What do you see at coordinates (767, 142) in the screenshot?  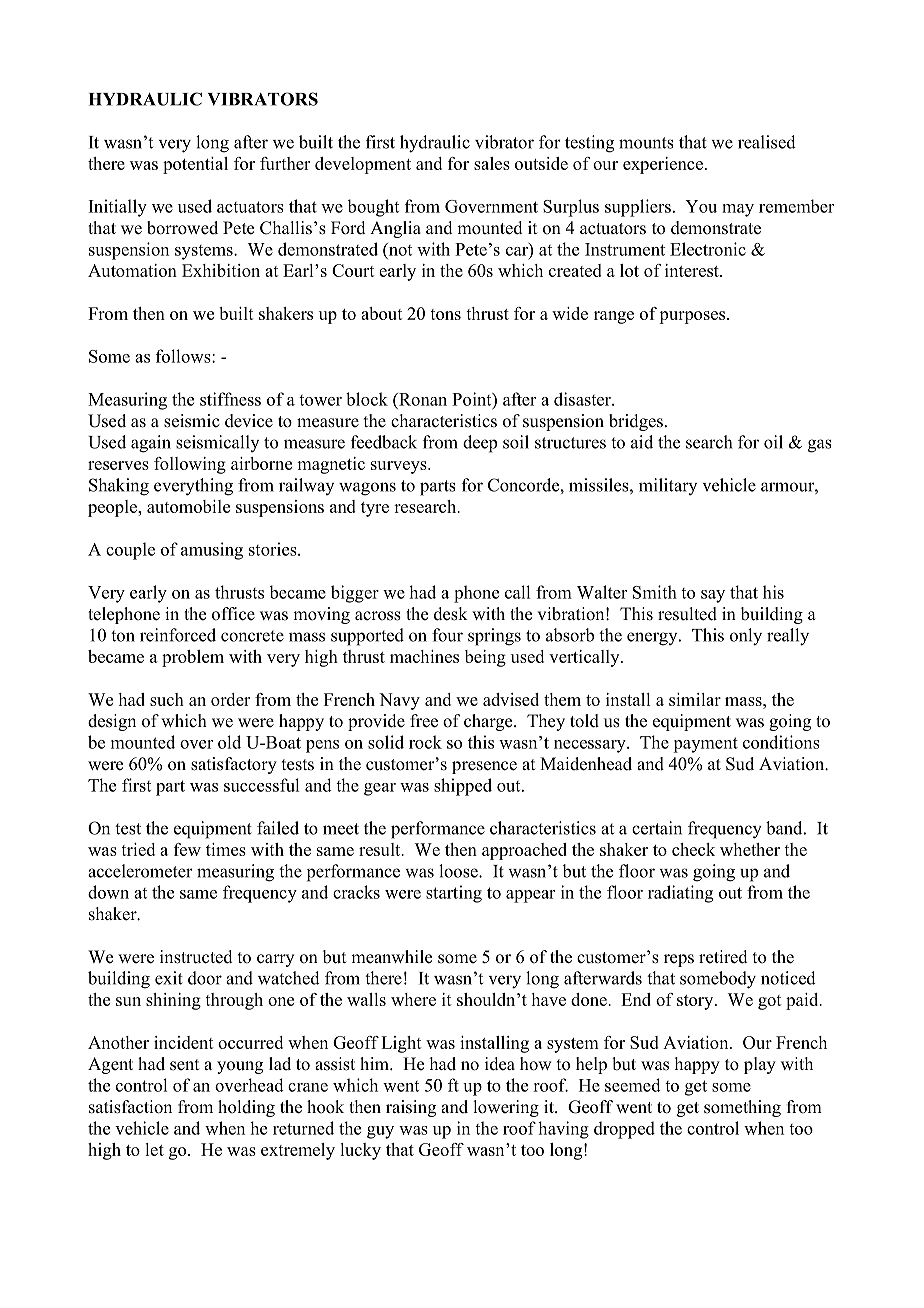 I see `realised` at bounding box center [767, 142].
